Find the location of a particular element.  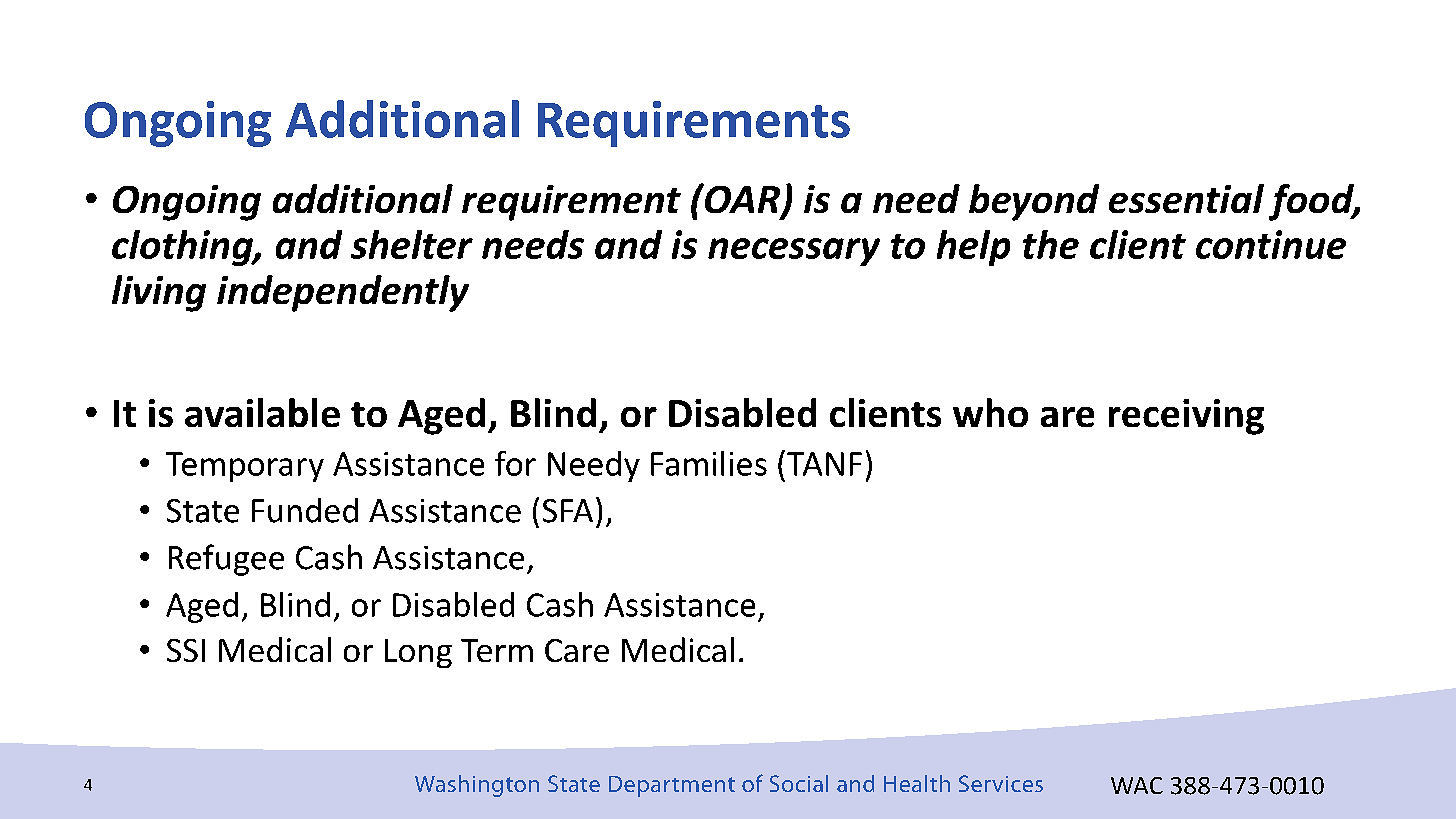

Long is located at coordinates (418, 653).
